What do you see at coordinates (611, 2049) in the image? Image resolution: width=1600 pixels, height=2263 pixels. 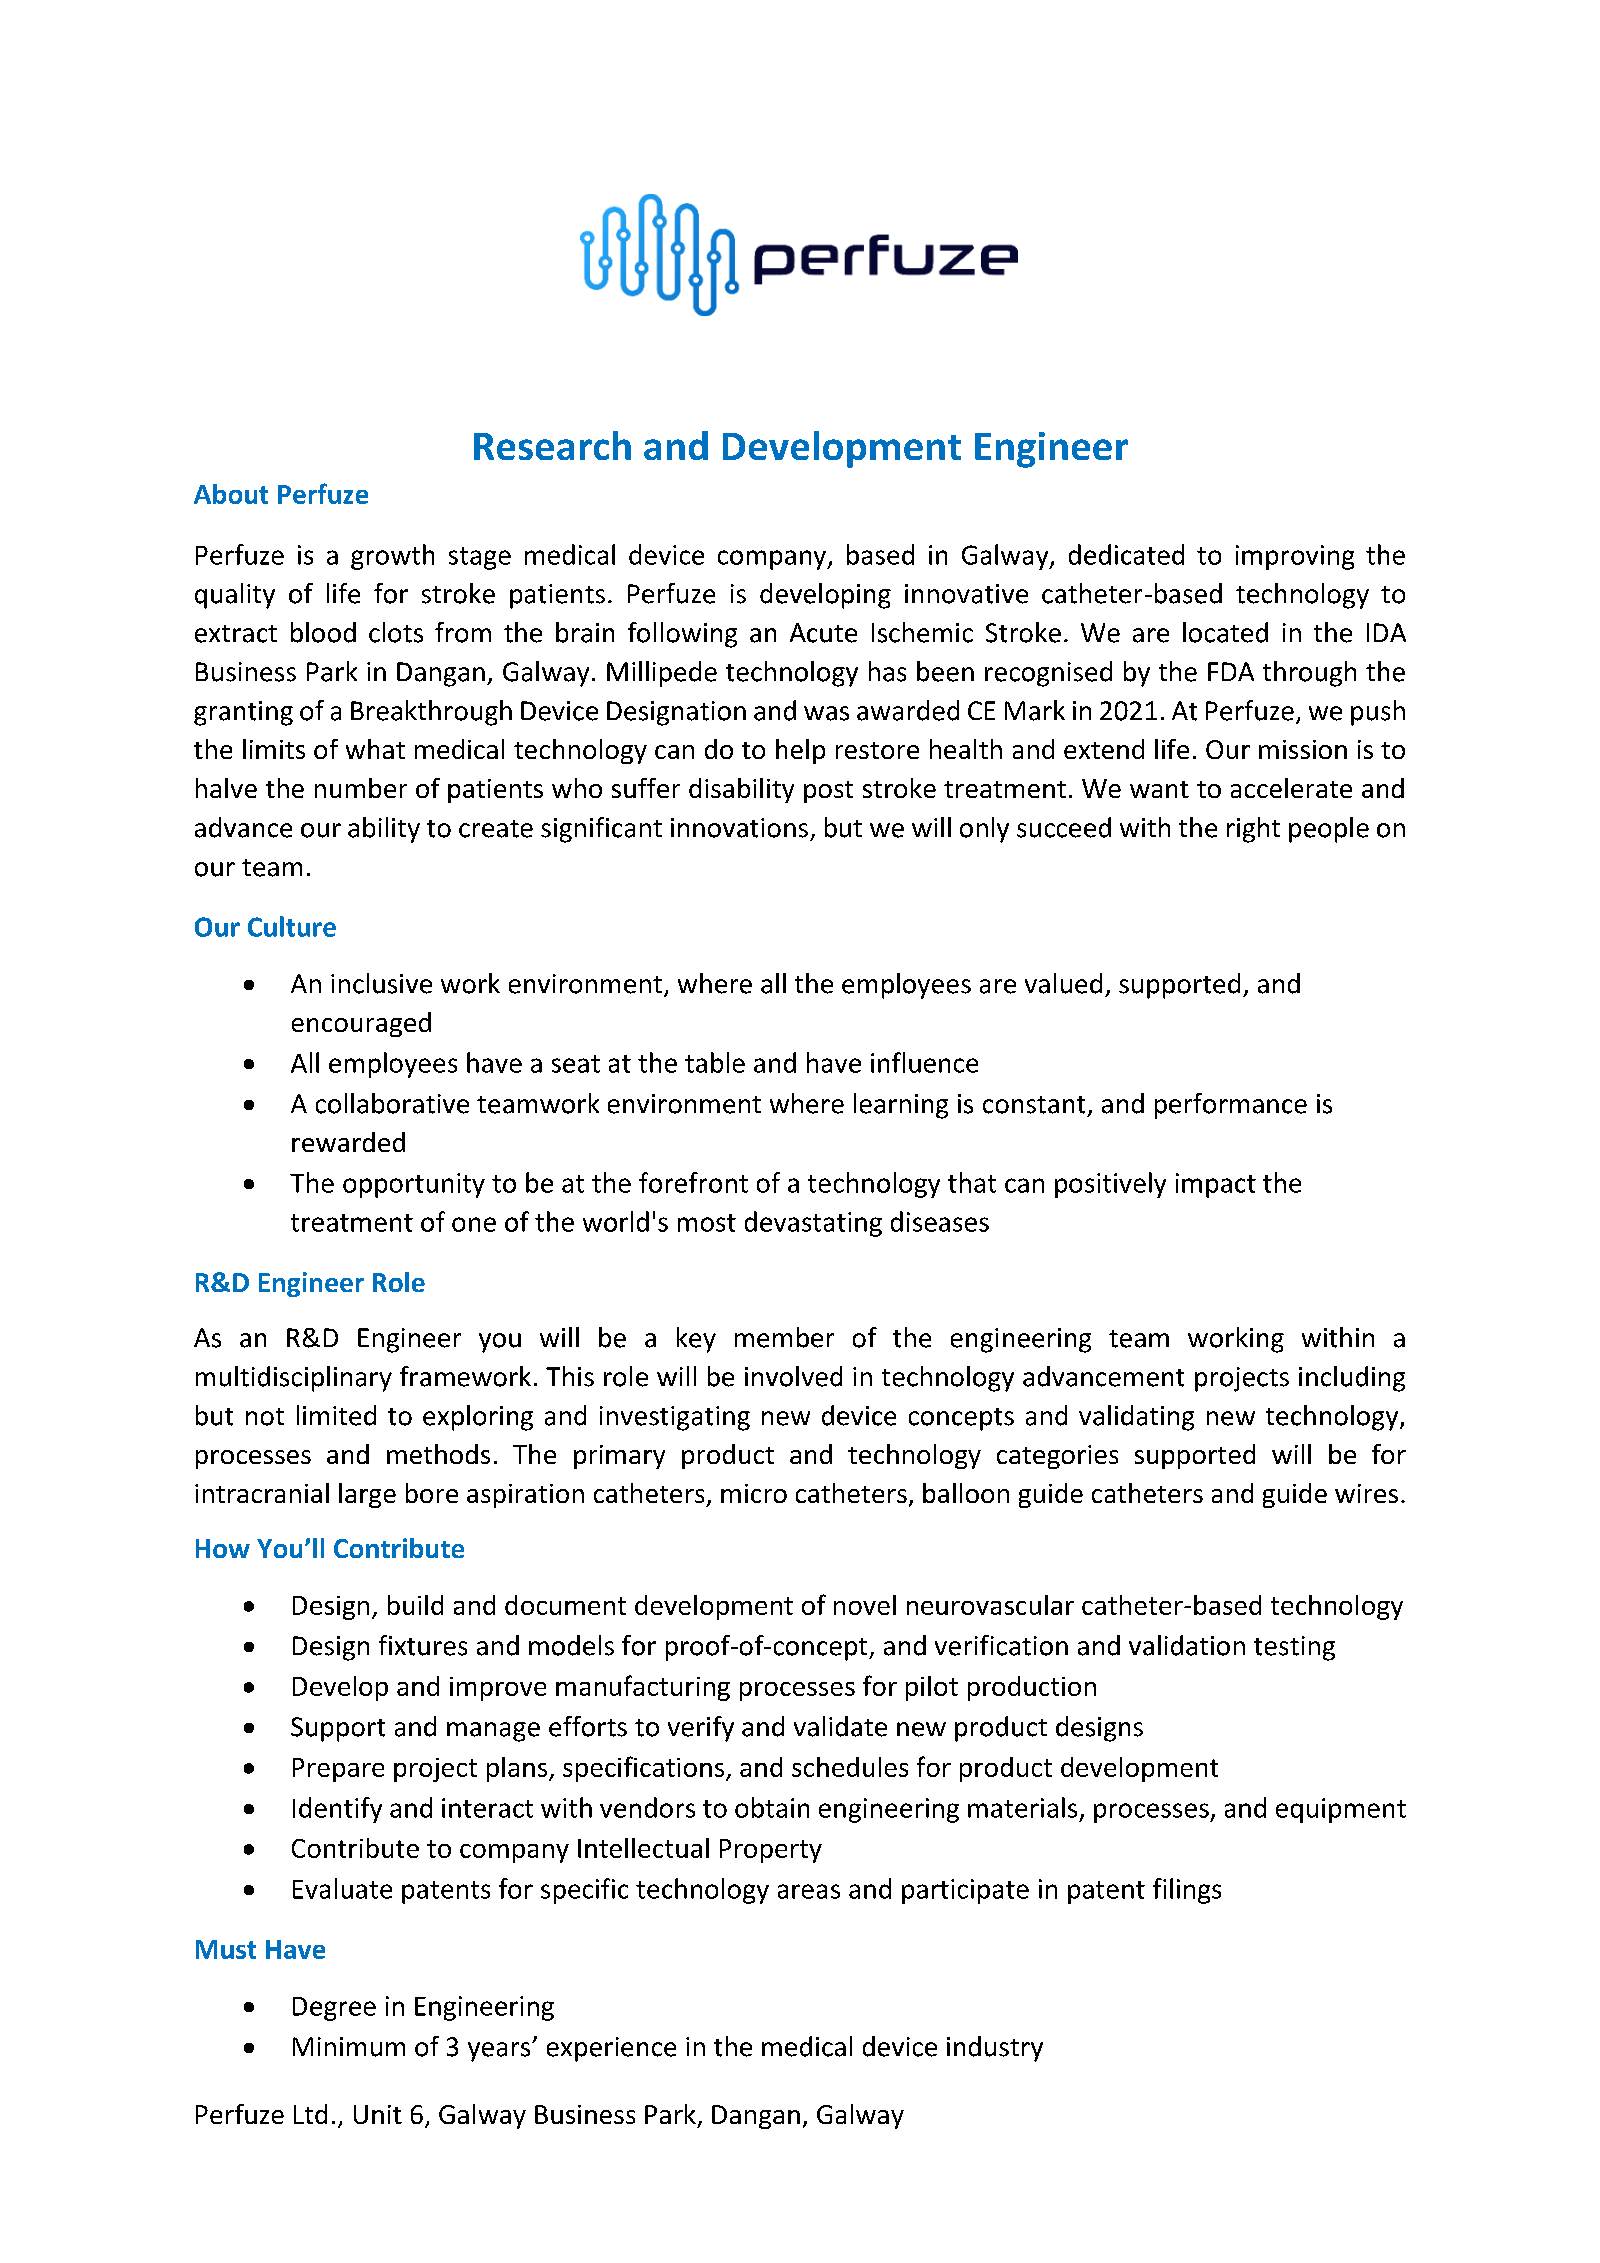 I see `experience` at bounding box center [611, 2049].
